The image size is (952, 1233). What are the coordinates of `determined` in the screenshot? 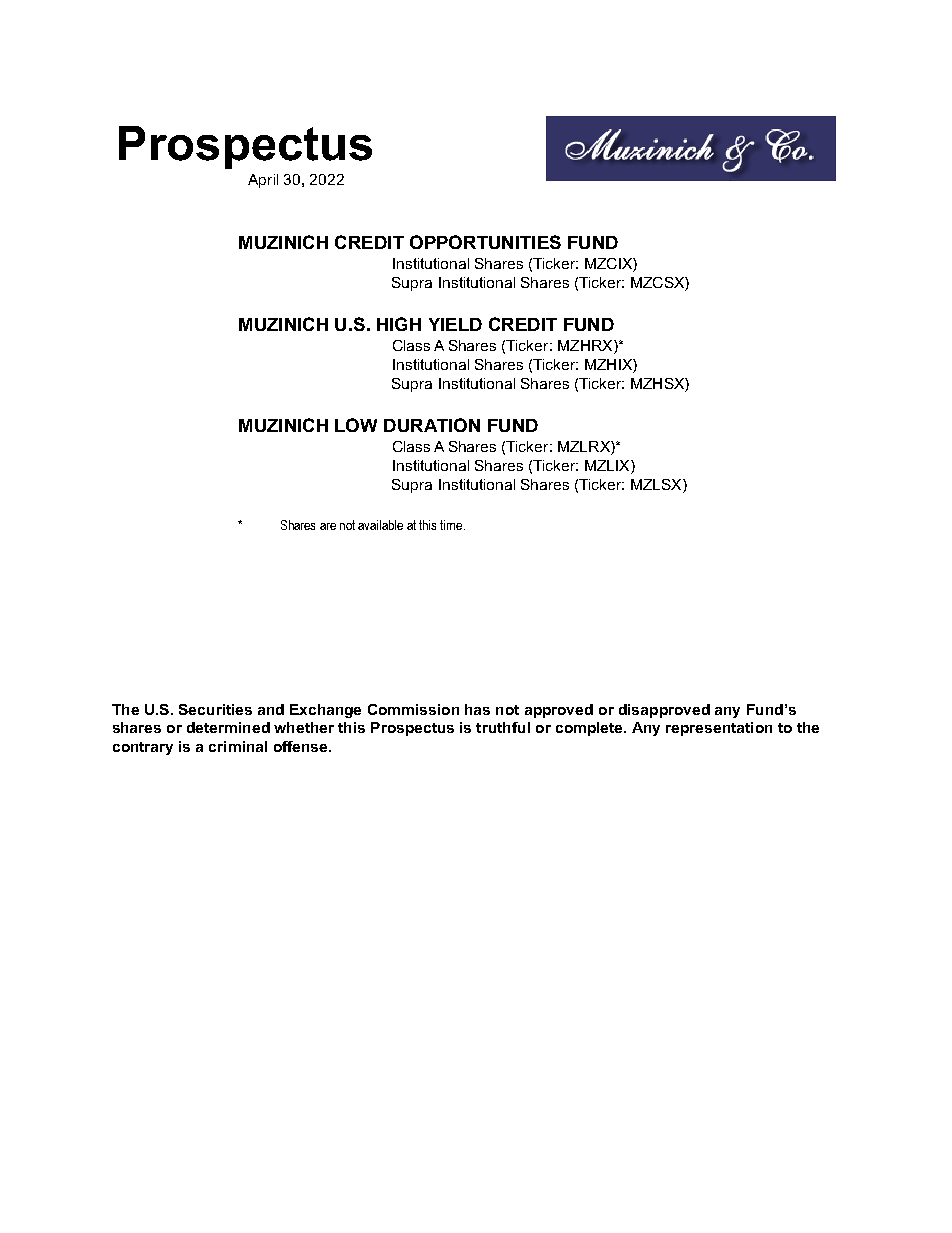 It's located at (228, 727).
